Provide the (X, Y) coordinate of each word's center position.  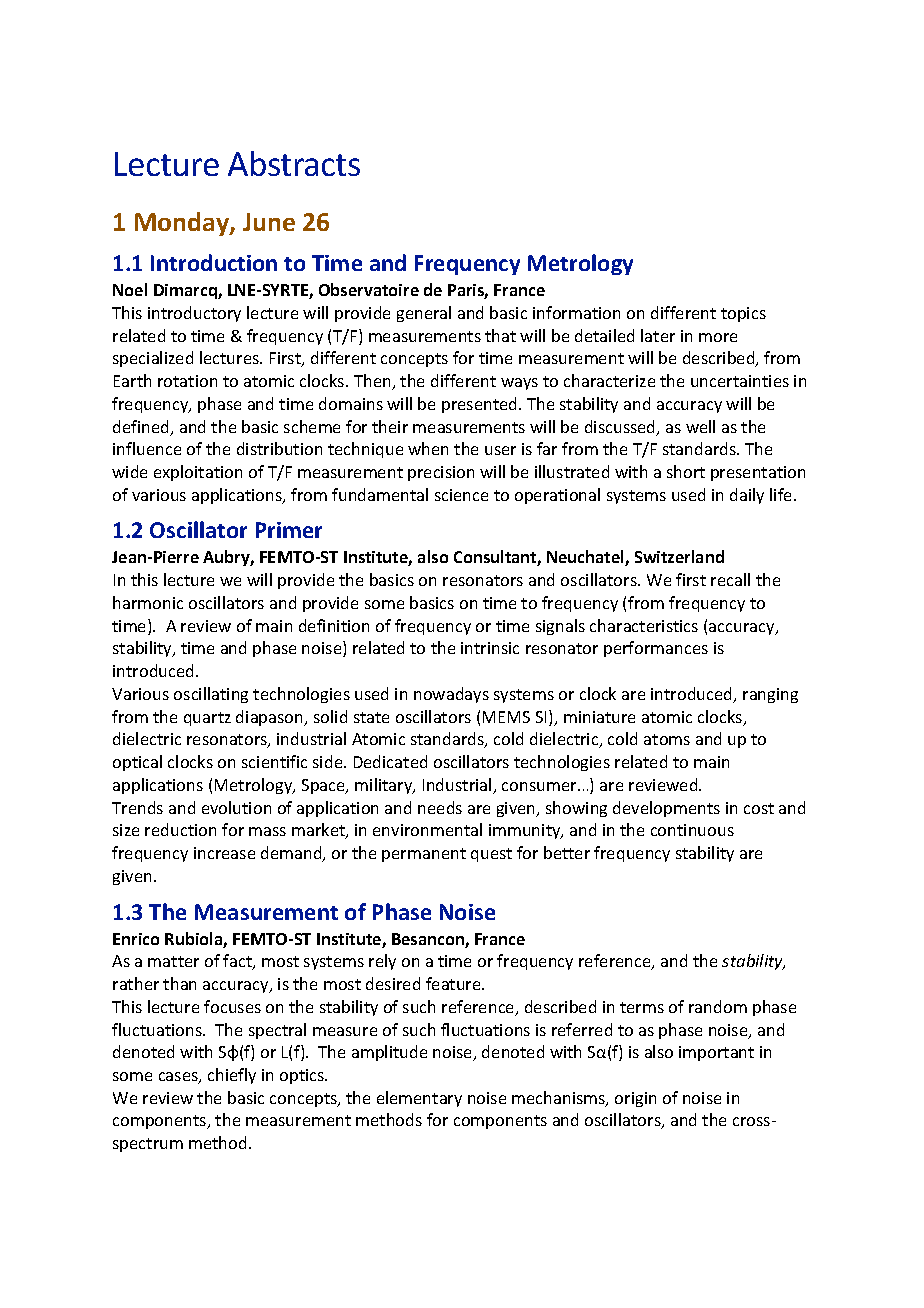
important (716, 1053)
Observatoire (369, 289)
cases (179, 1078)
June (269, 222)
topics (743, 314)
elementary (419, 1099)
